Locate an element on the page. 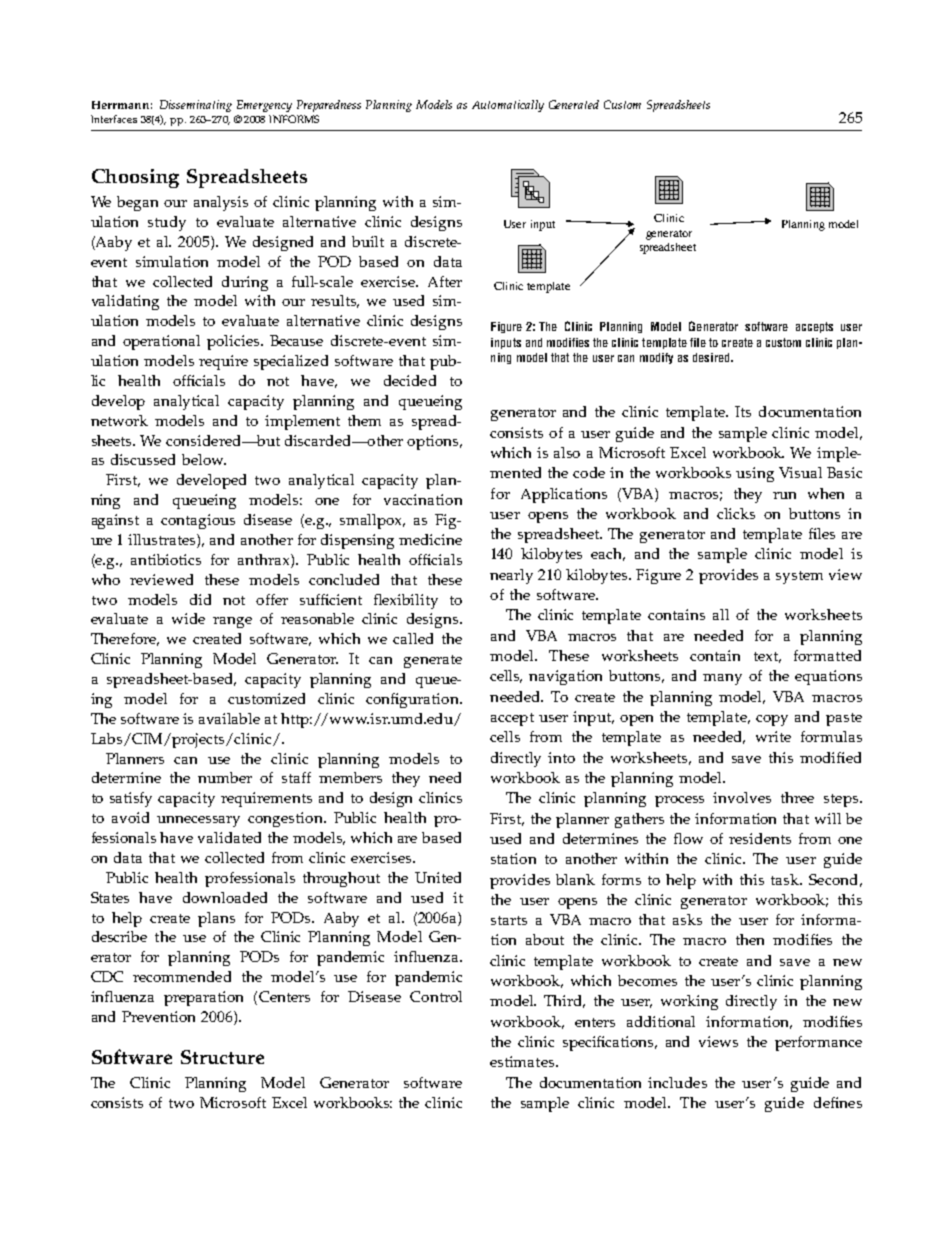 This page has width=952, height=1233. Its is located at coordinates (743, 411).
